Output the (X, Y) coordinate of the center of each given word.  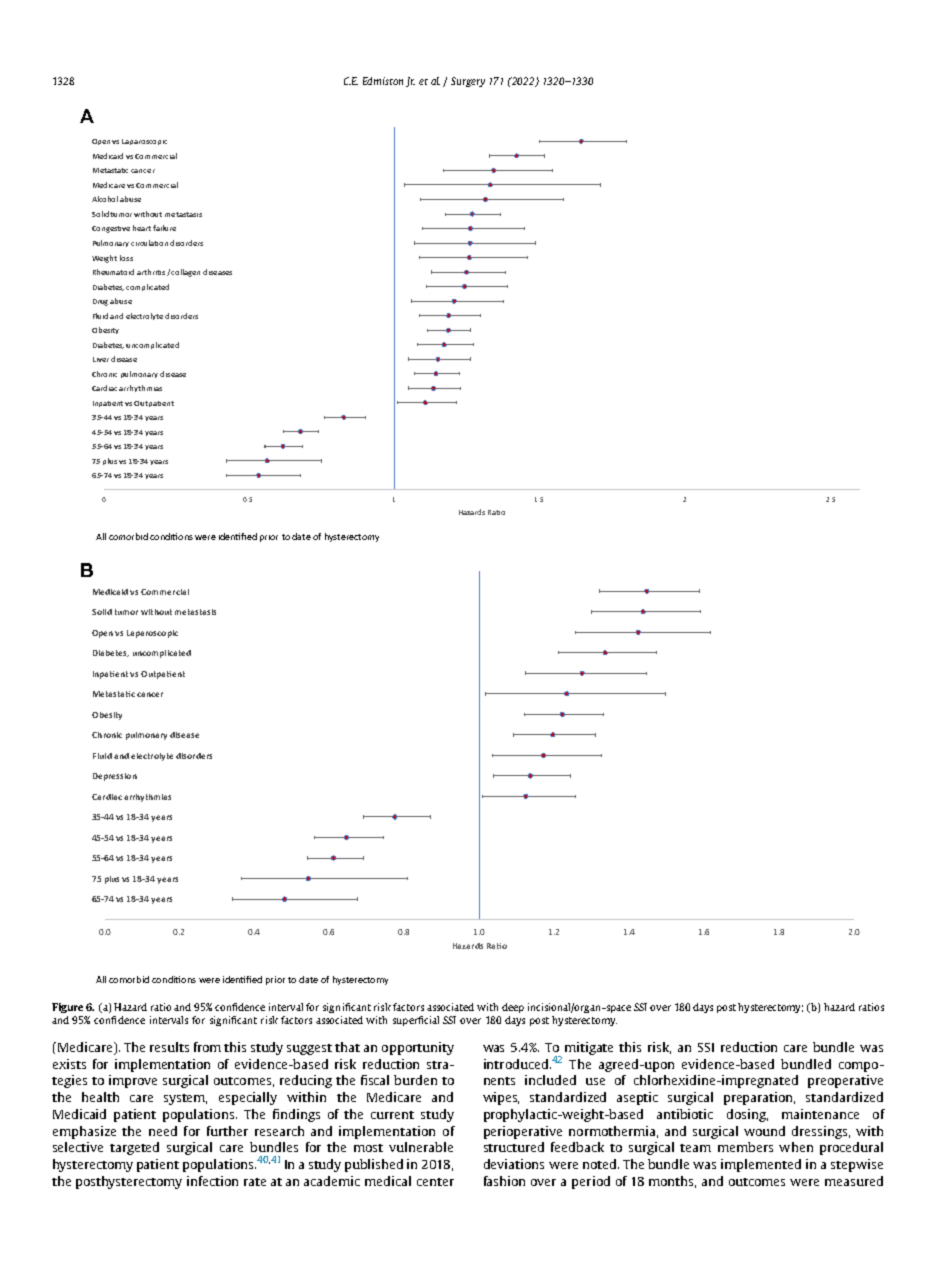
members (745, 1147)
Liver (101, 359)
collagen (185, 273)
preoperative (845, 1081)
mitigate (589, 1048)
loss (126, 258)
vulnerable (421, 1147)
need (163, 1131)
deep (513, 1008)
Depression (115, 777)
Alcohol (105, 199)
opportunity (418, 1048)
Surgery (468, 82)
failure (164, 228)
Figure (67, 1008)
